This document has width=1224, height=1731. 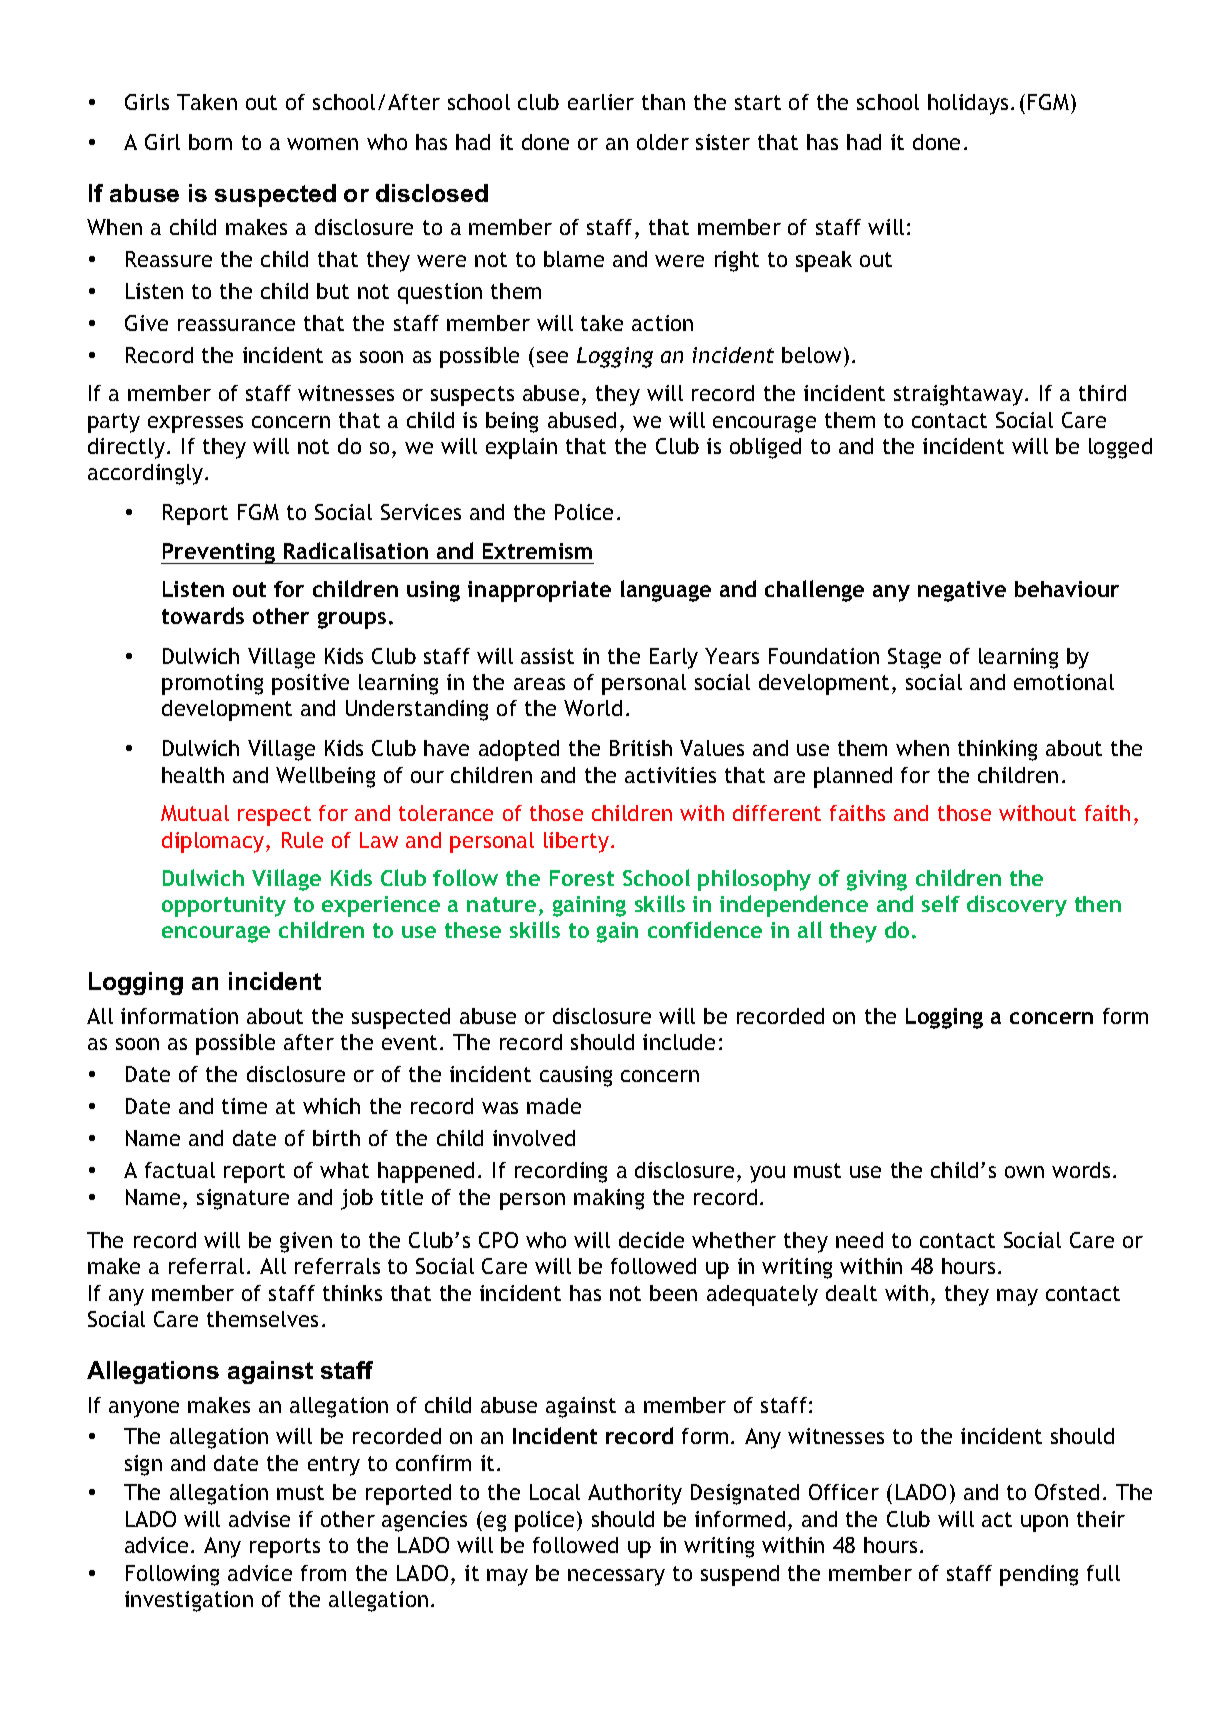 I want to click on older, so click(x=663, y=142).
